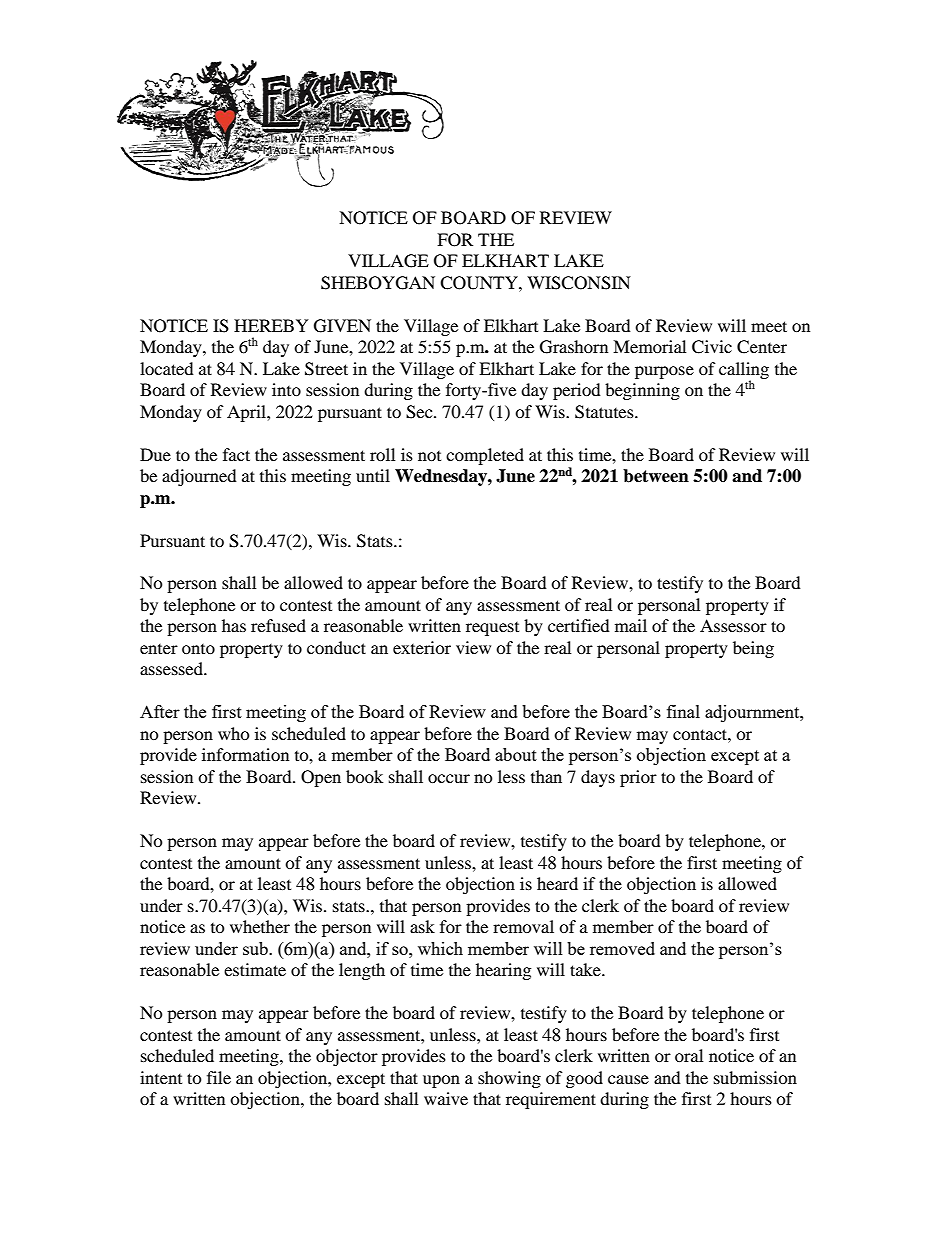  Describe the element at coordinates (441, 1081) in the screenshot. I see `upon` at that location.
